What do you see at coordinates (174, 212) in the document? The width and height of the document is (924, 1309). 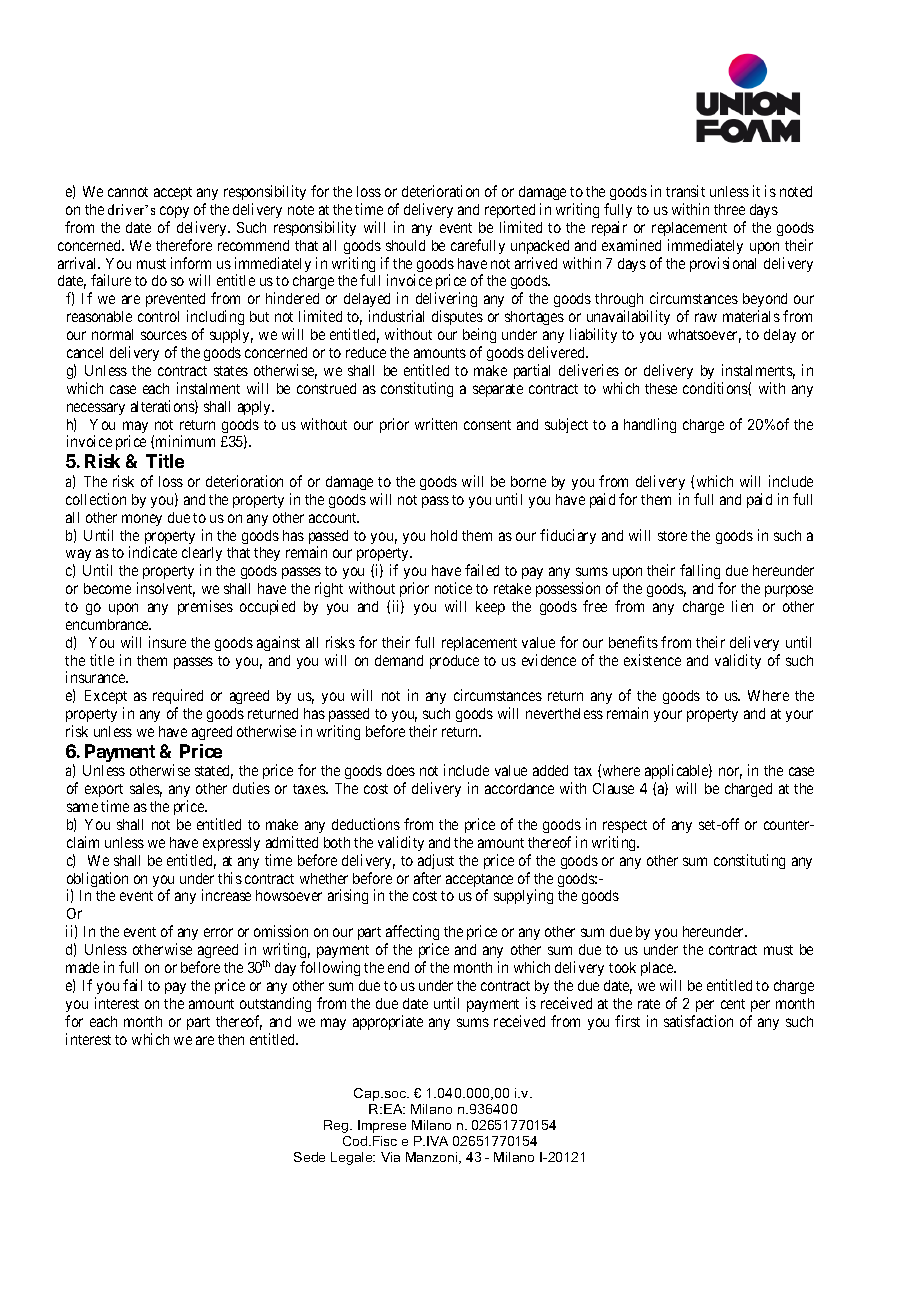 I see `copy` at bounding box center [174, 212].
